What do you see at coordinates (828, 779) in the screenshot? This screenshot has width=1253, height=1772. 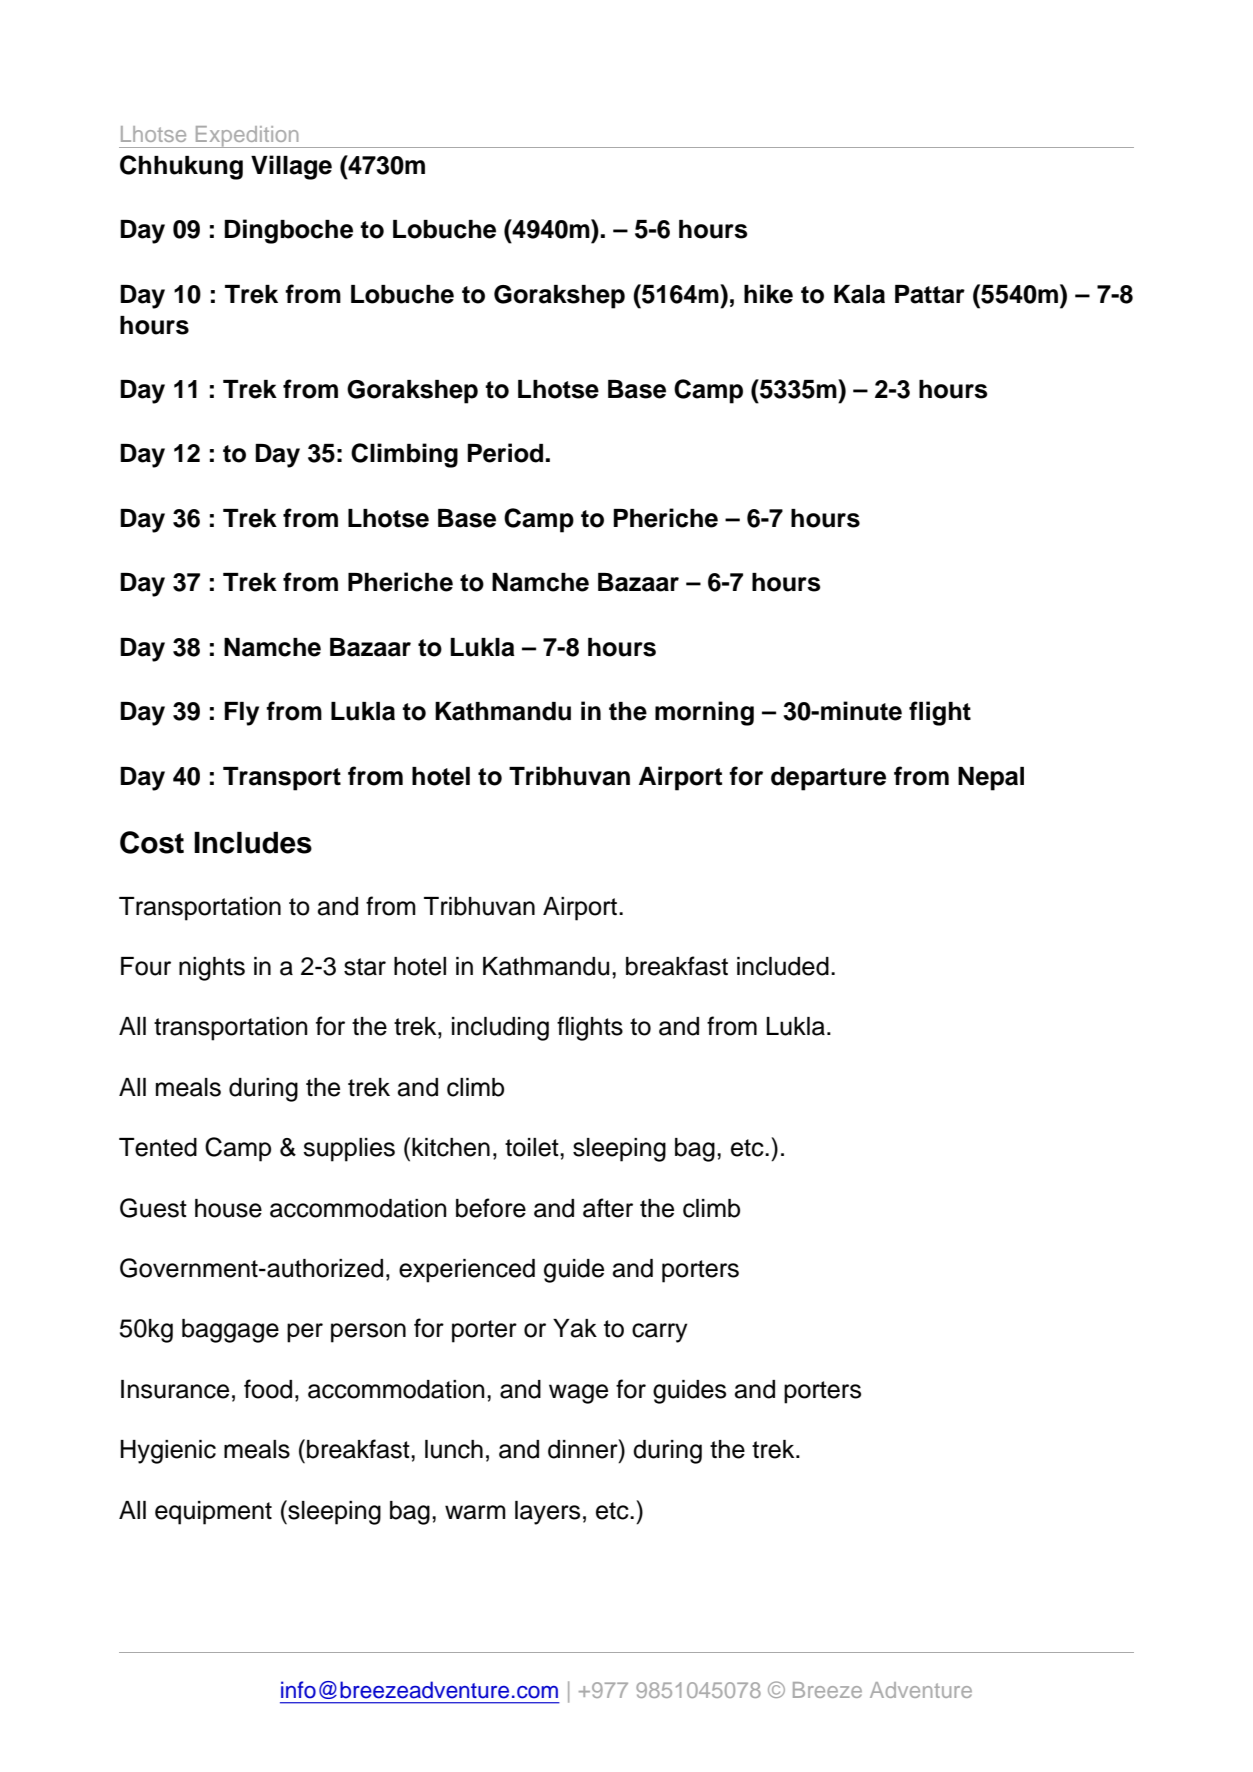 I see `departure` at bounding box center [828, 779].
